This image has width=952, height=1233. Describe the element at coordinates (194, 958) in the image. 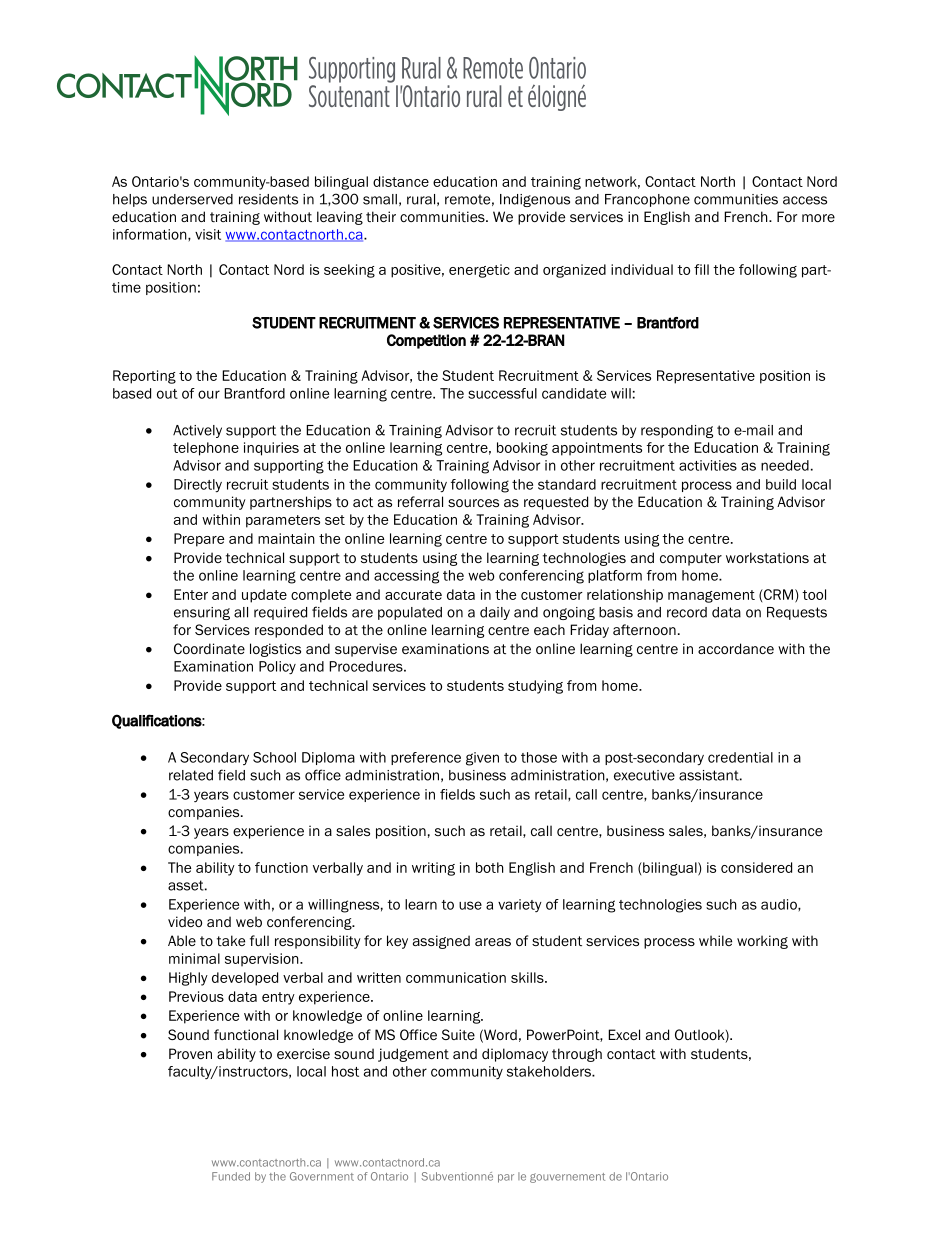

I see `minimal` at that location.
